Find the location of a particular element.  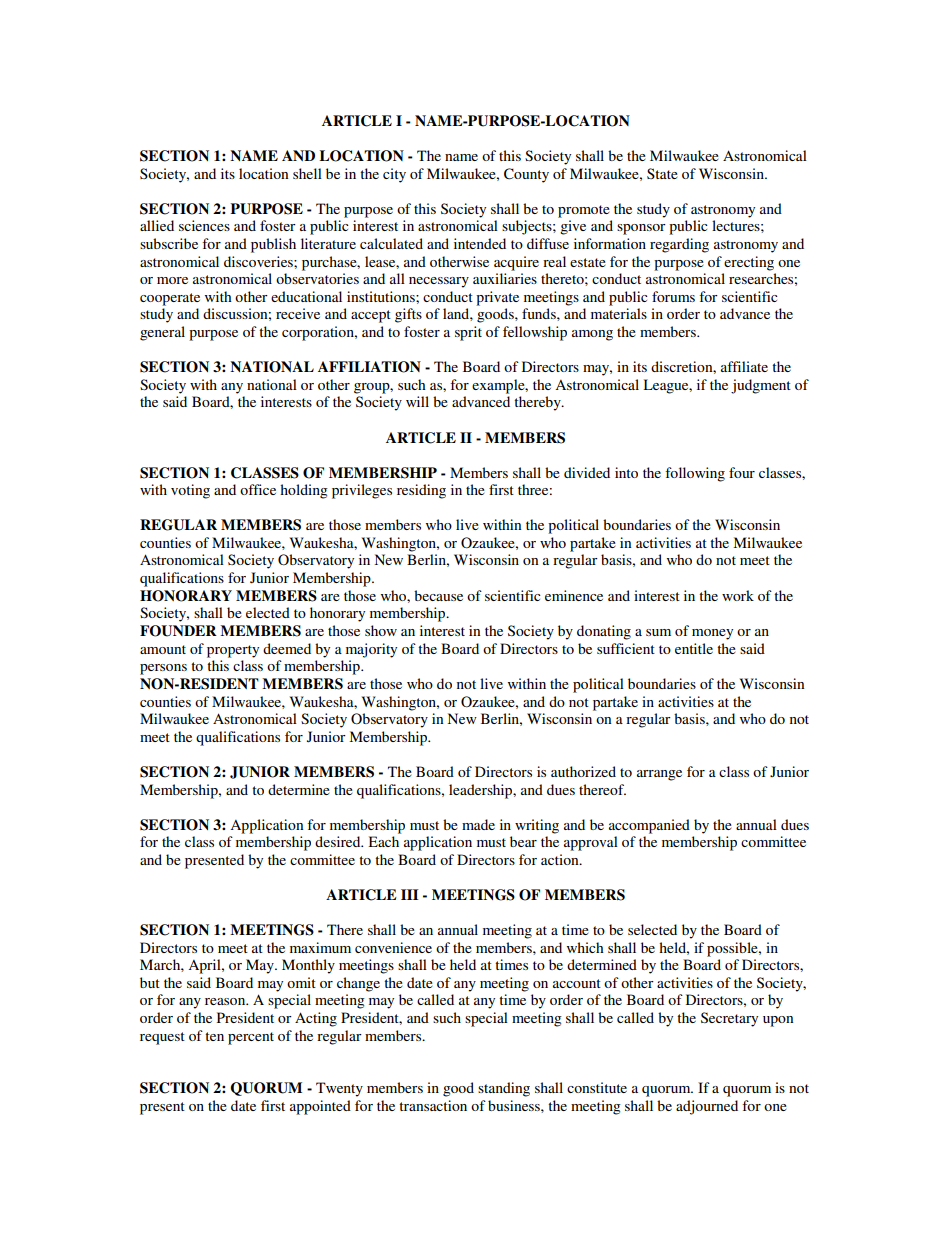

intended is located at coordinates (480, 243).
